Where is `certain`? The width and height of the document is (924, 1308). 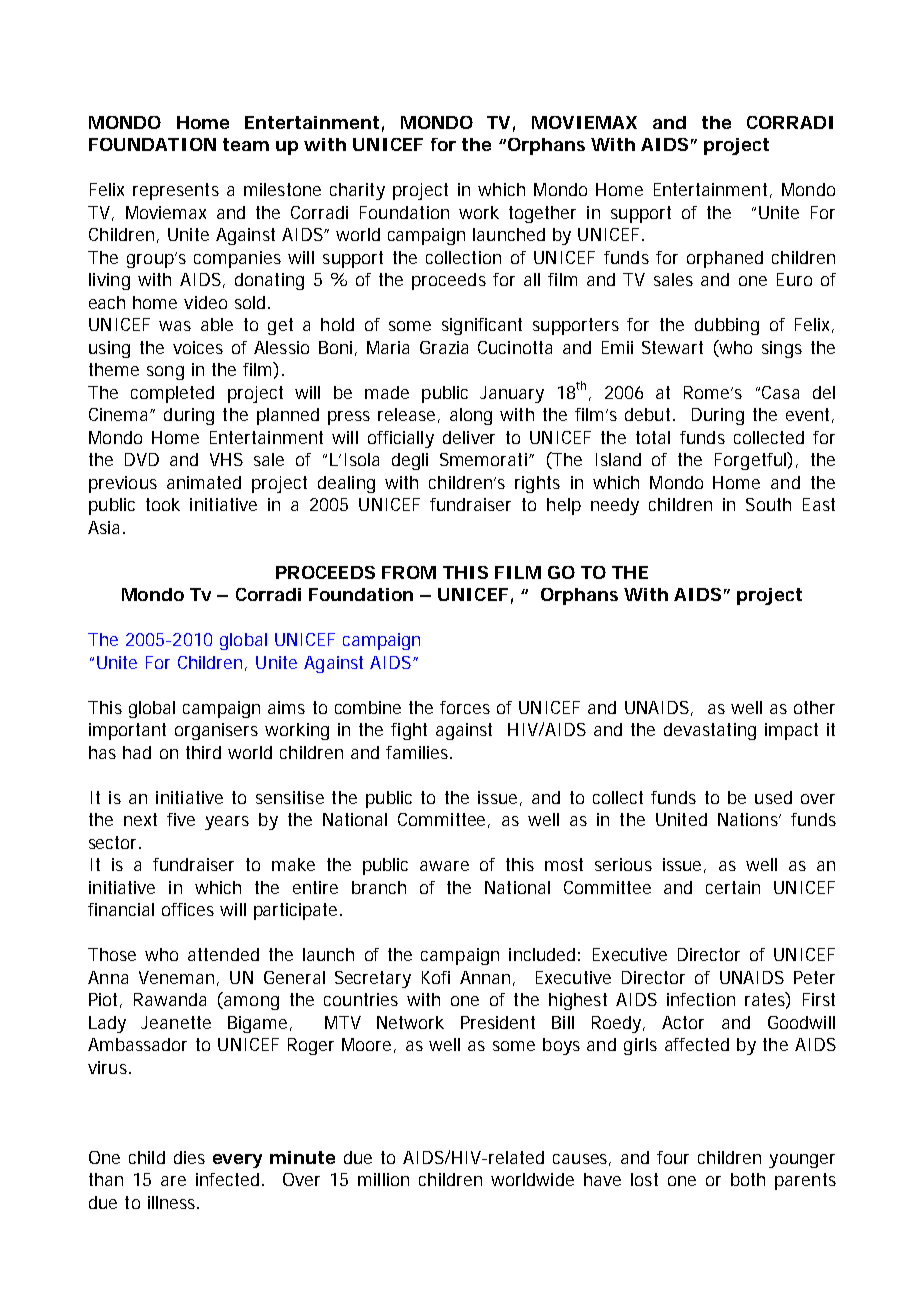 certain is located at coordinates (733, 887).
